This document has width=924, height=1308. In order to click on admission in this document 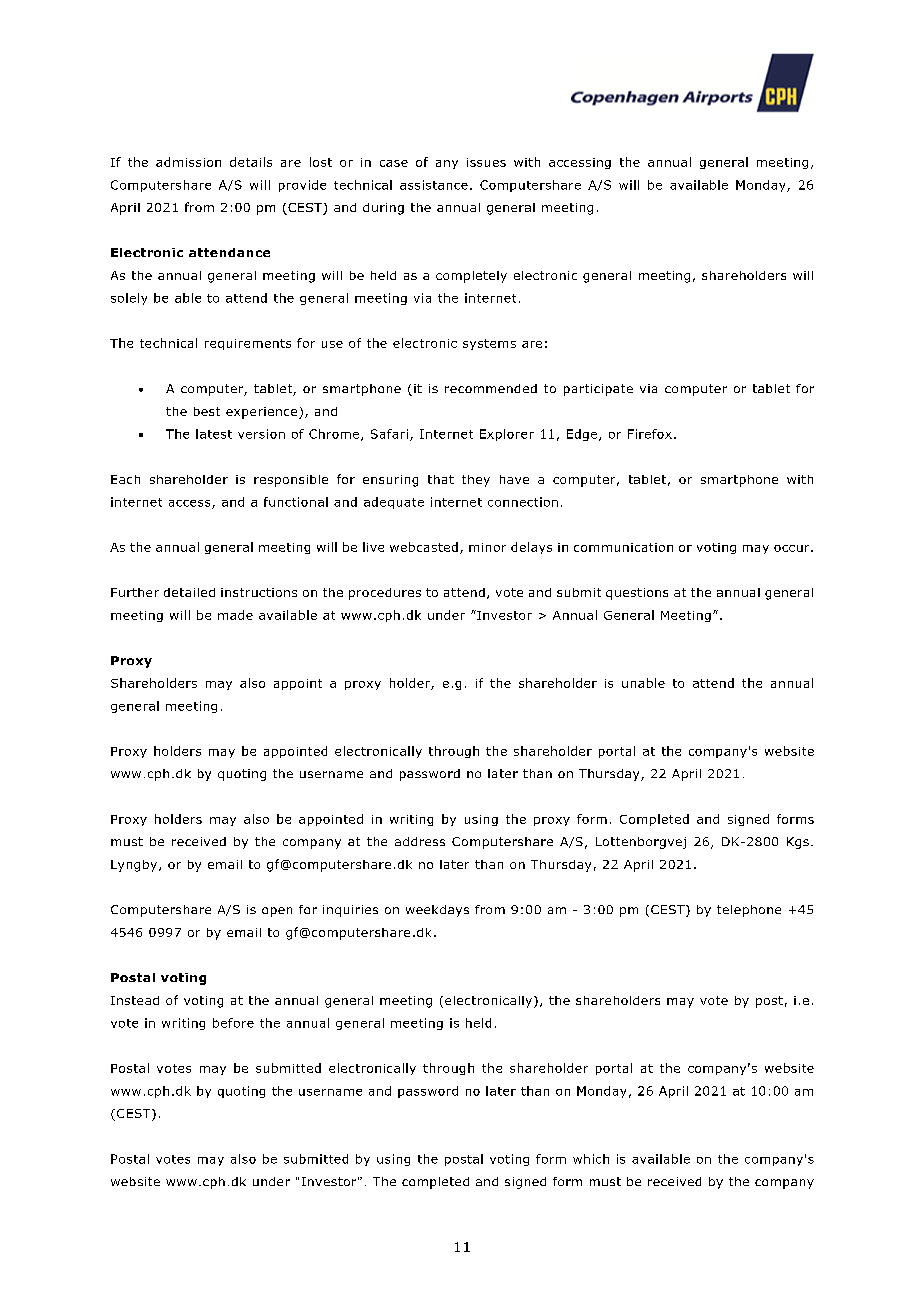, I will do `click(188, 162)`.
